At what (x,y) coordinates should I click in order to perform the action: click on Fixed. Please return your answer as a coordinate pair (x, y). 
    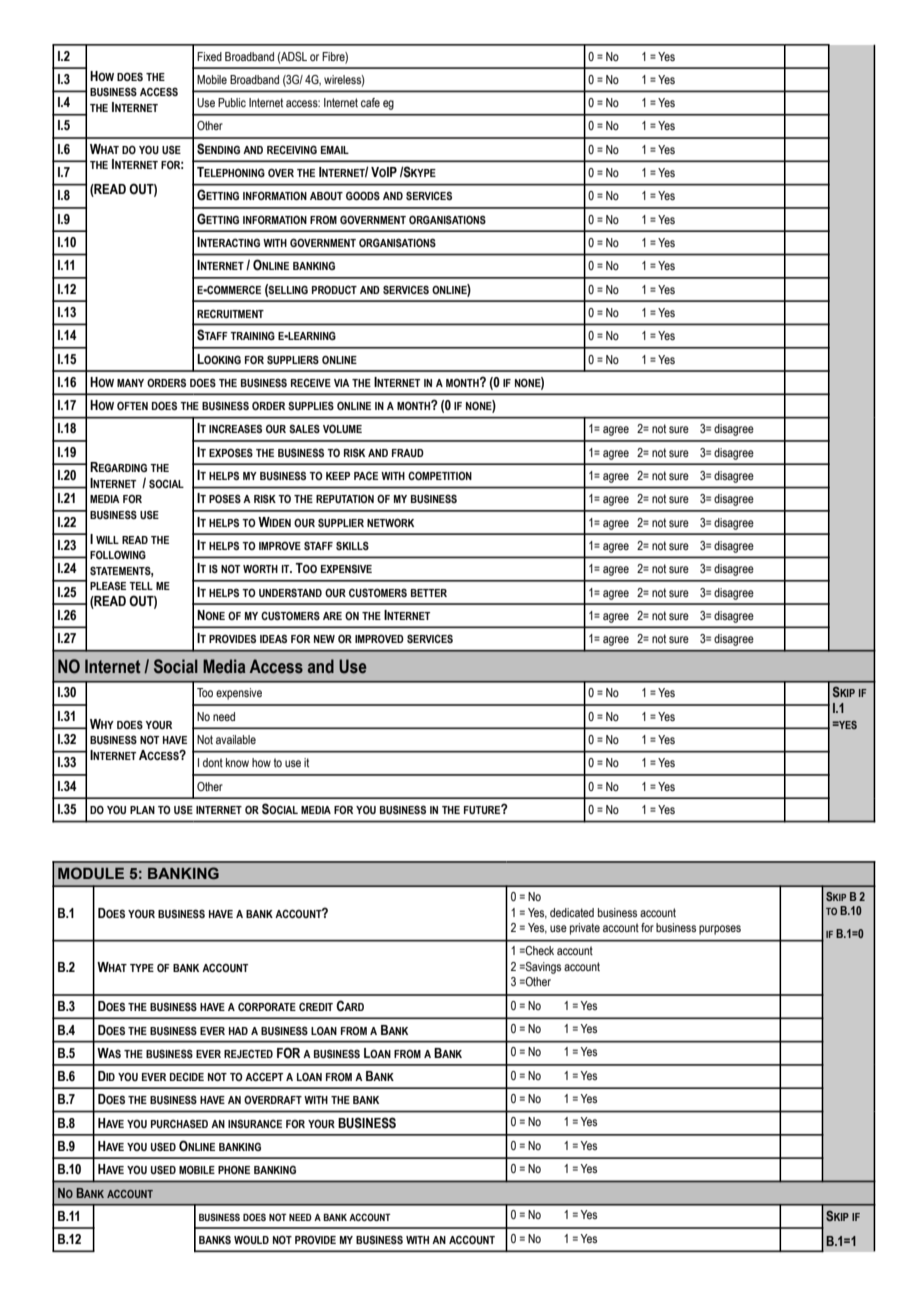
    Looking at the image, I should click on (209, 56).
